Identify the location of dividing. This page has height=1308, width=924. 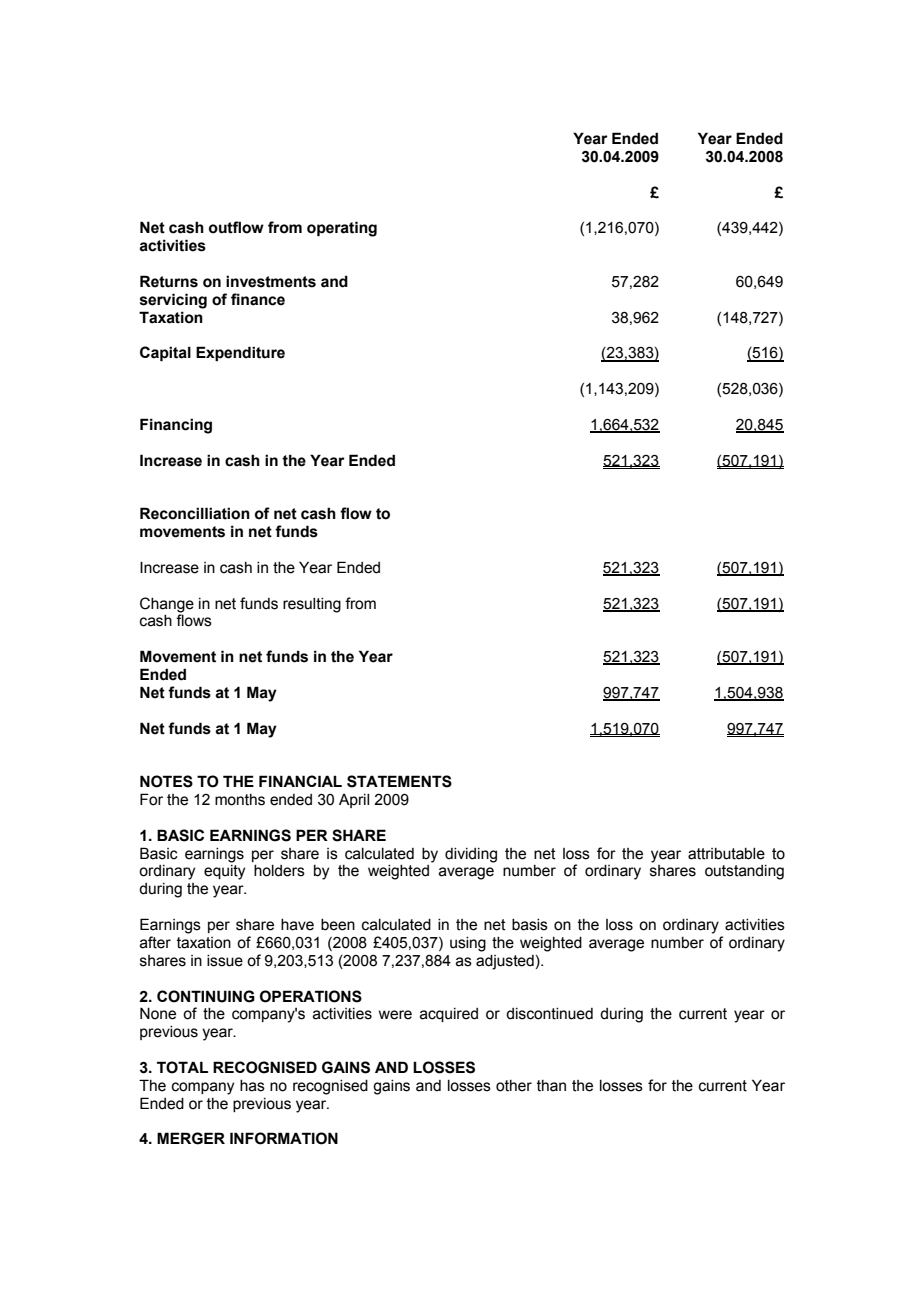
(471, 855).
